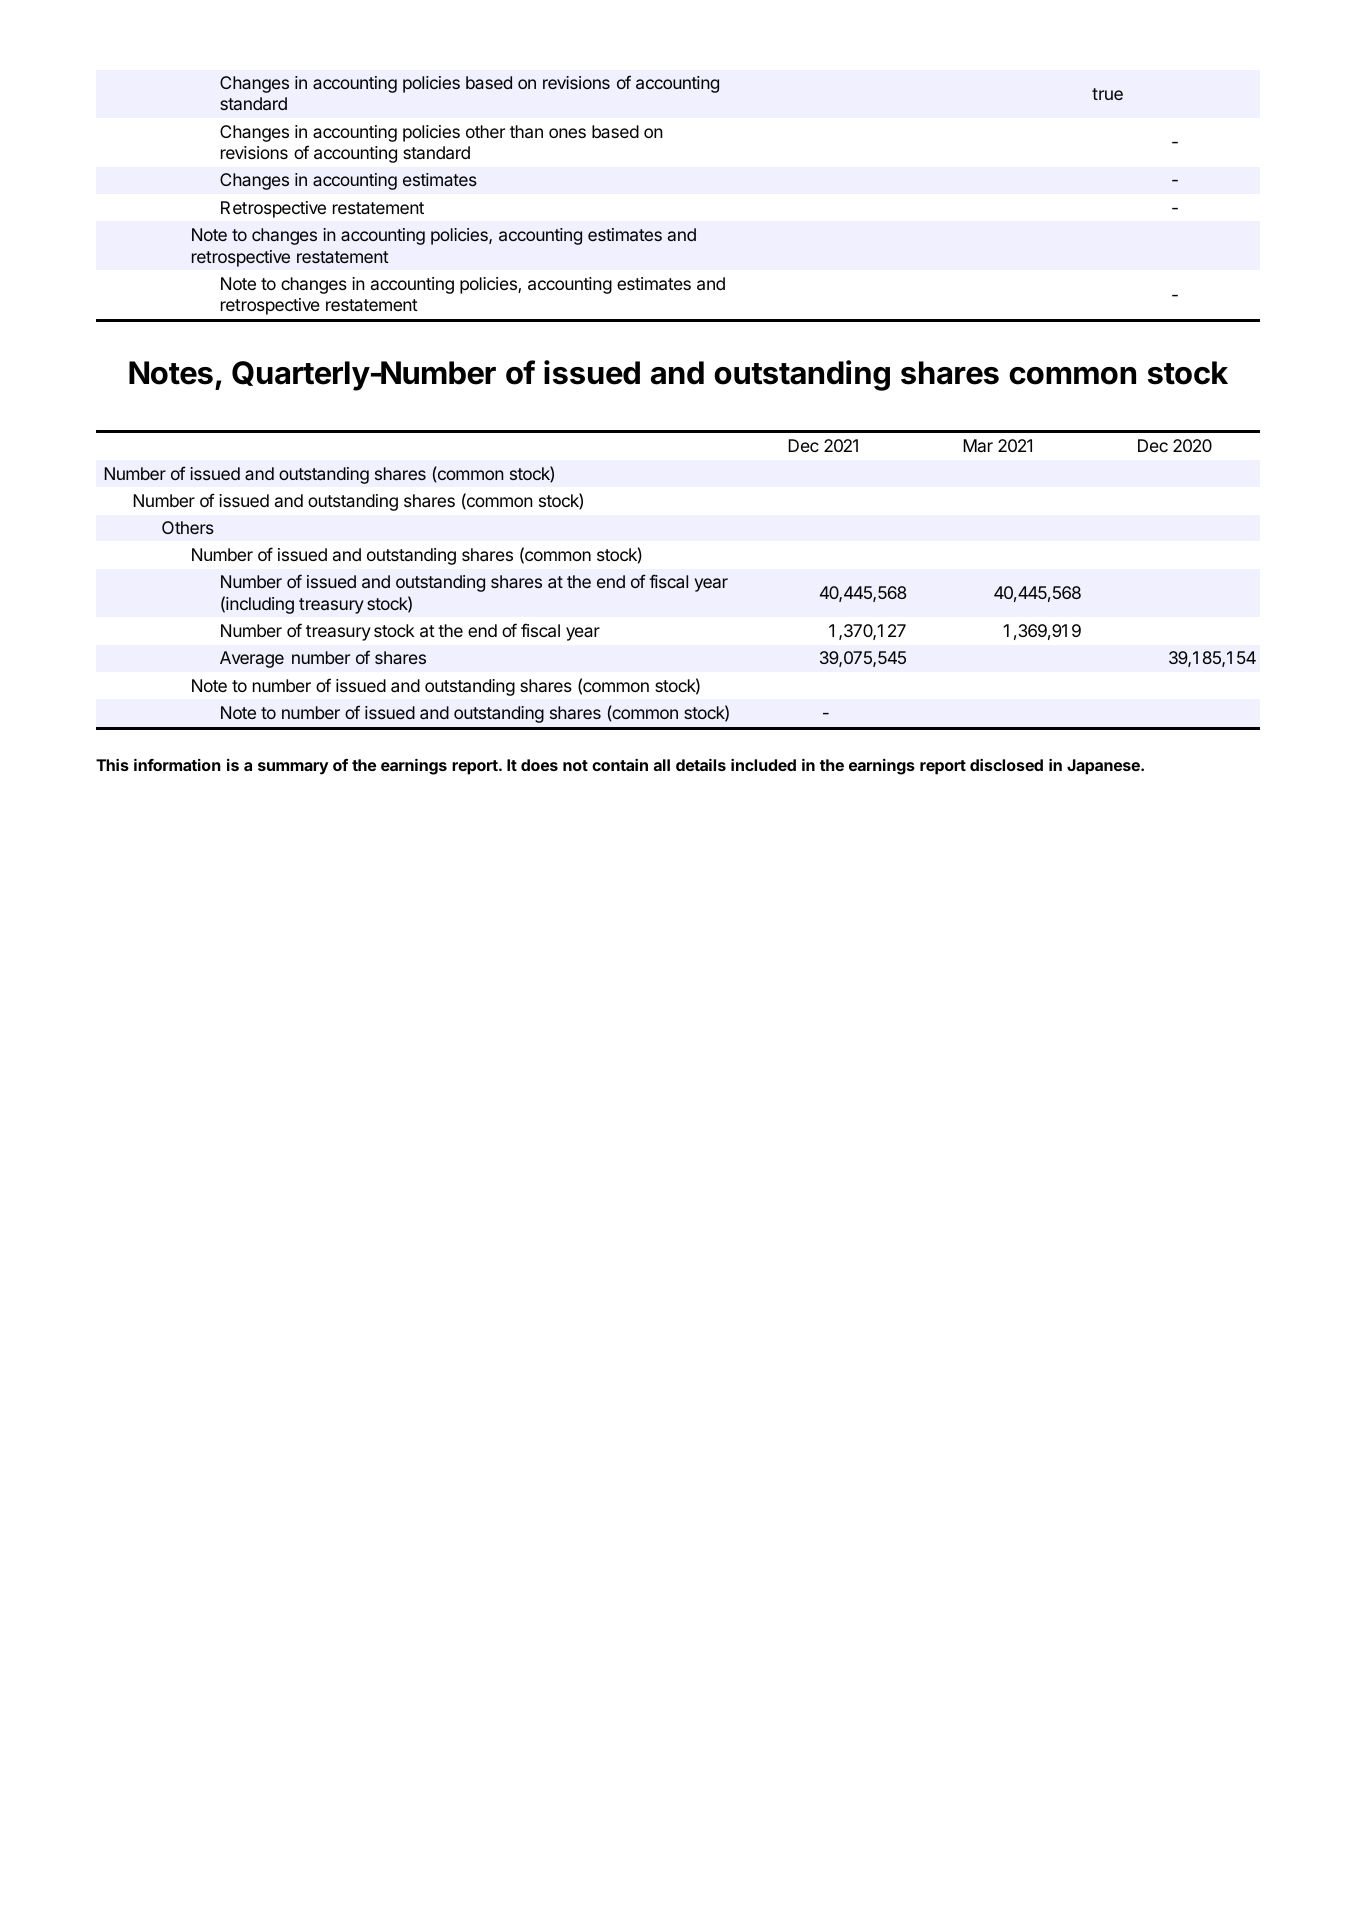 This screenshot has width=1347, height=1905. I want to click on ones, so click(567, 133).
